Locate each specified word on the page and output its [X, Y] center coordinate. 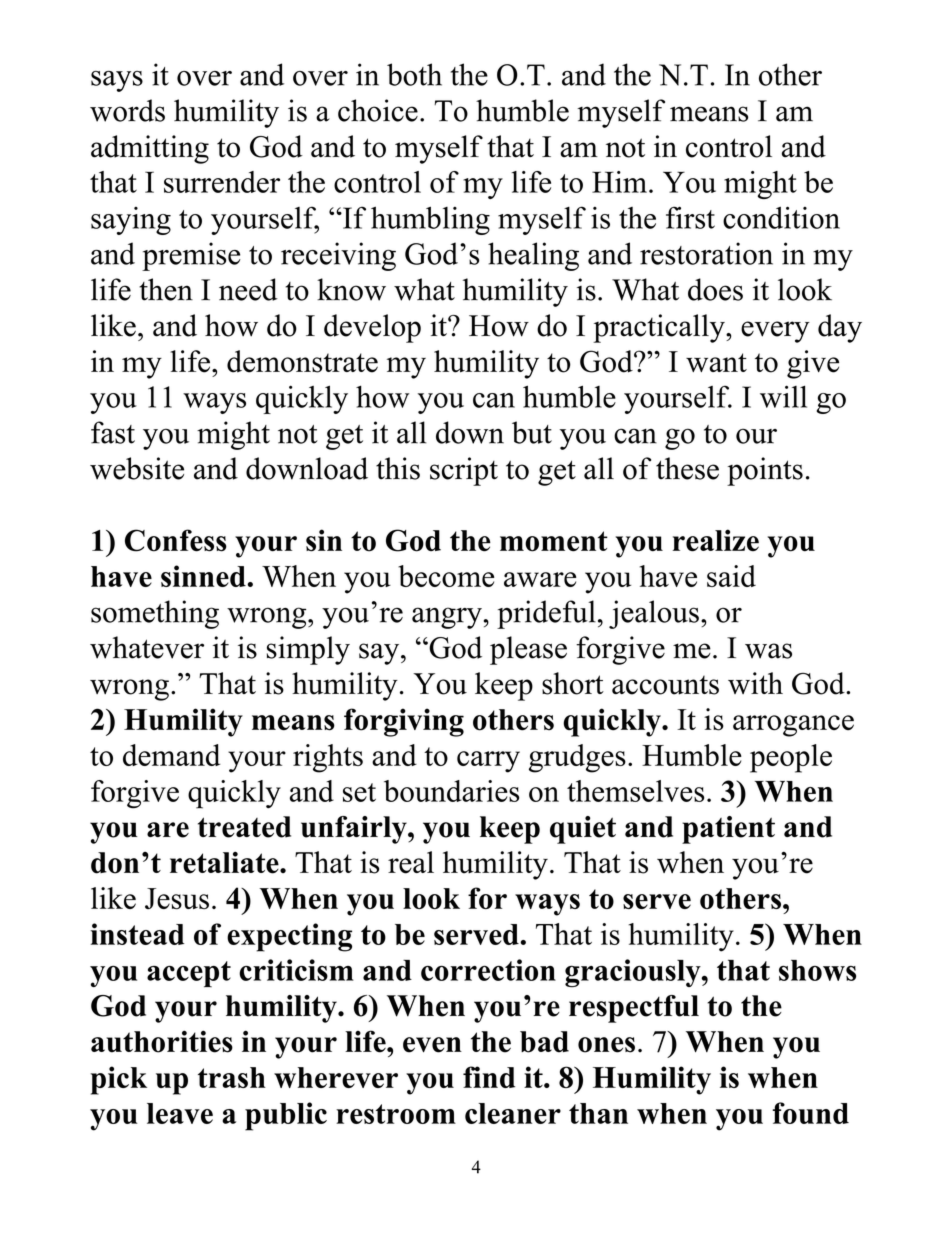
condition [781, 217]
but [532, 432]
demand [171, 755]
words [127, 110]
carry [488, 762]
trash [232, 1077]
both [414, 74]
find [489, 1077]
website [137, 468]
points [765, 471]
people [791, 758]
